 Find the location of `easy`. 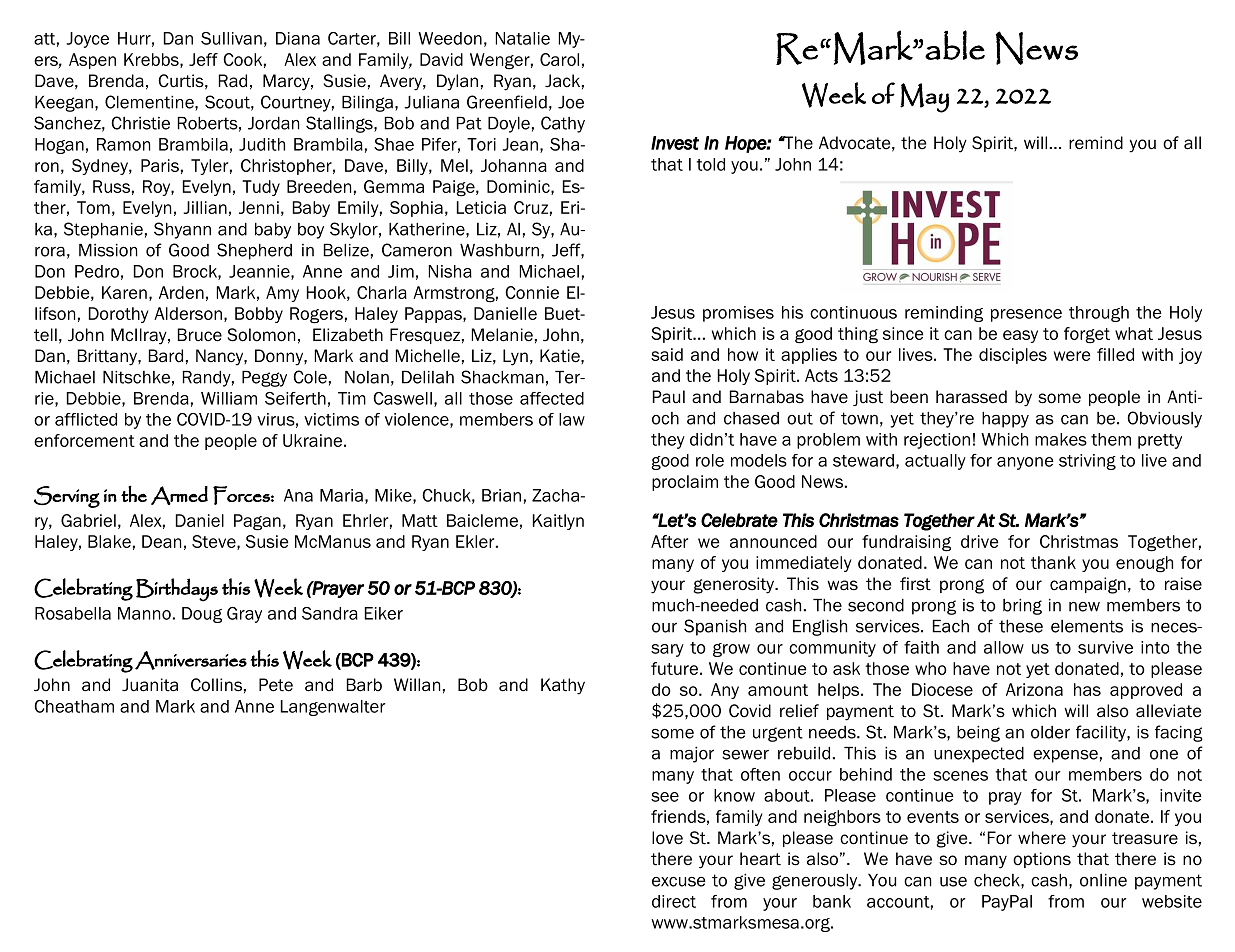

easy is located at coordinates (1020, 336).
